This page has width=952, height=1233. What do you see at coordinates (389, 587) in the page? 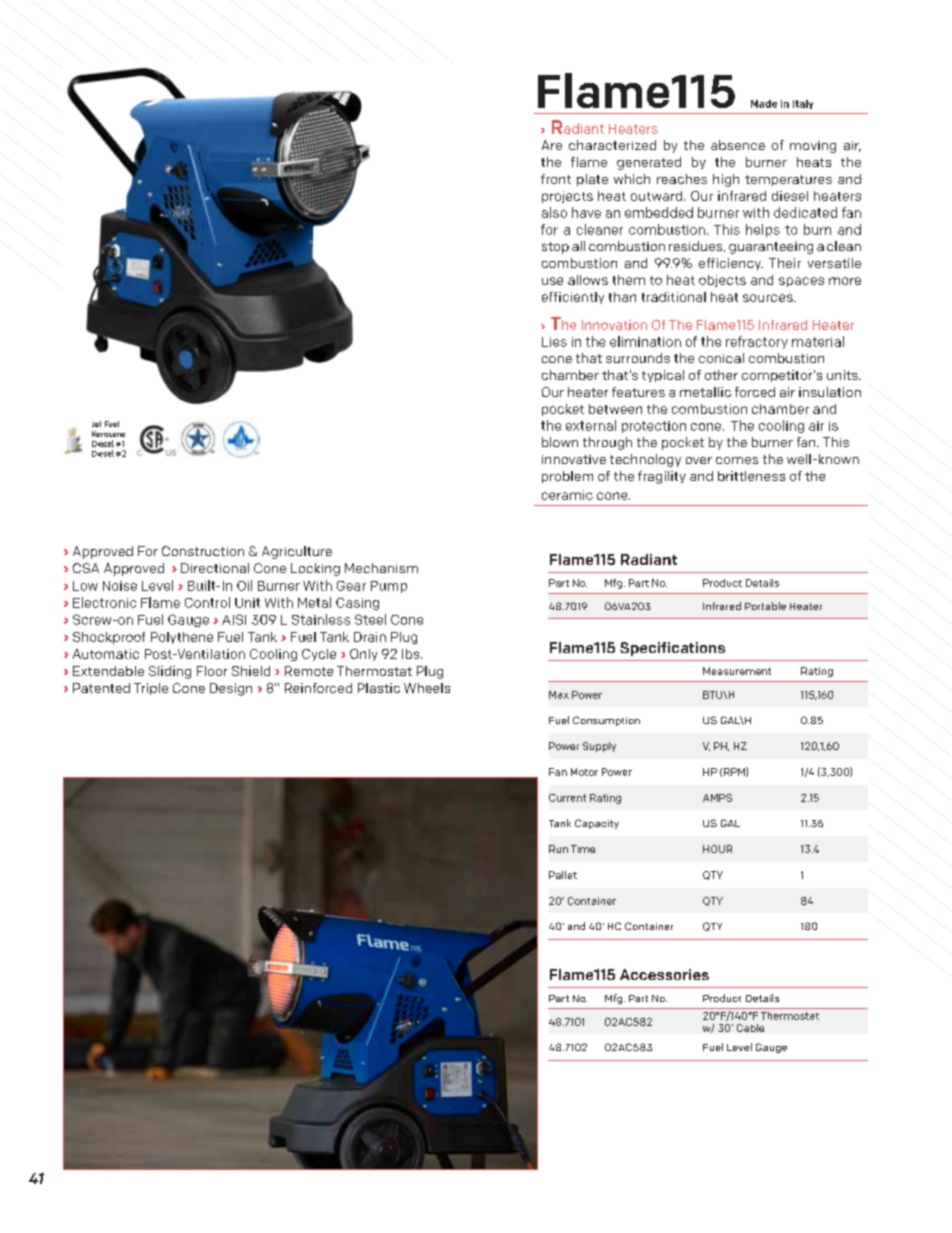
I see `Pump` at bounding box center [389, 587].
